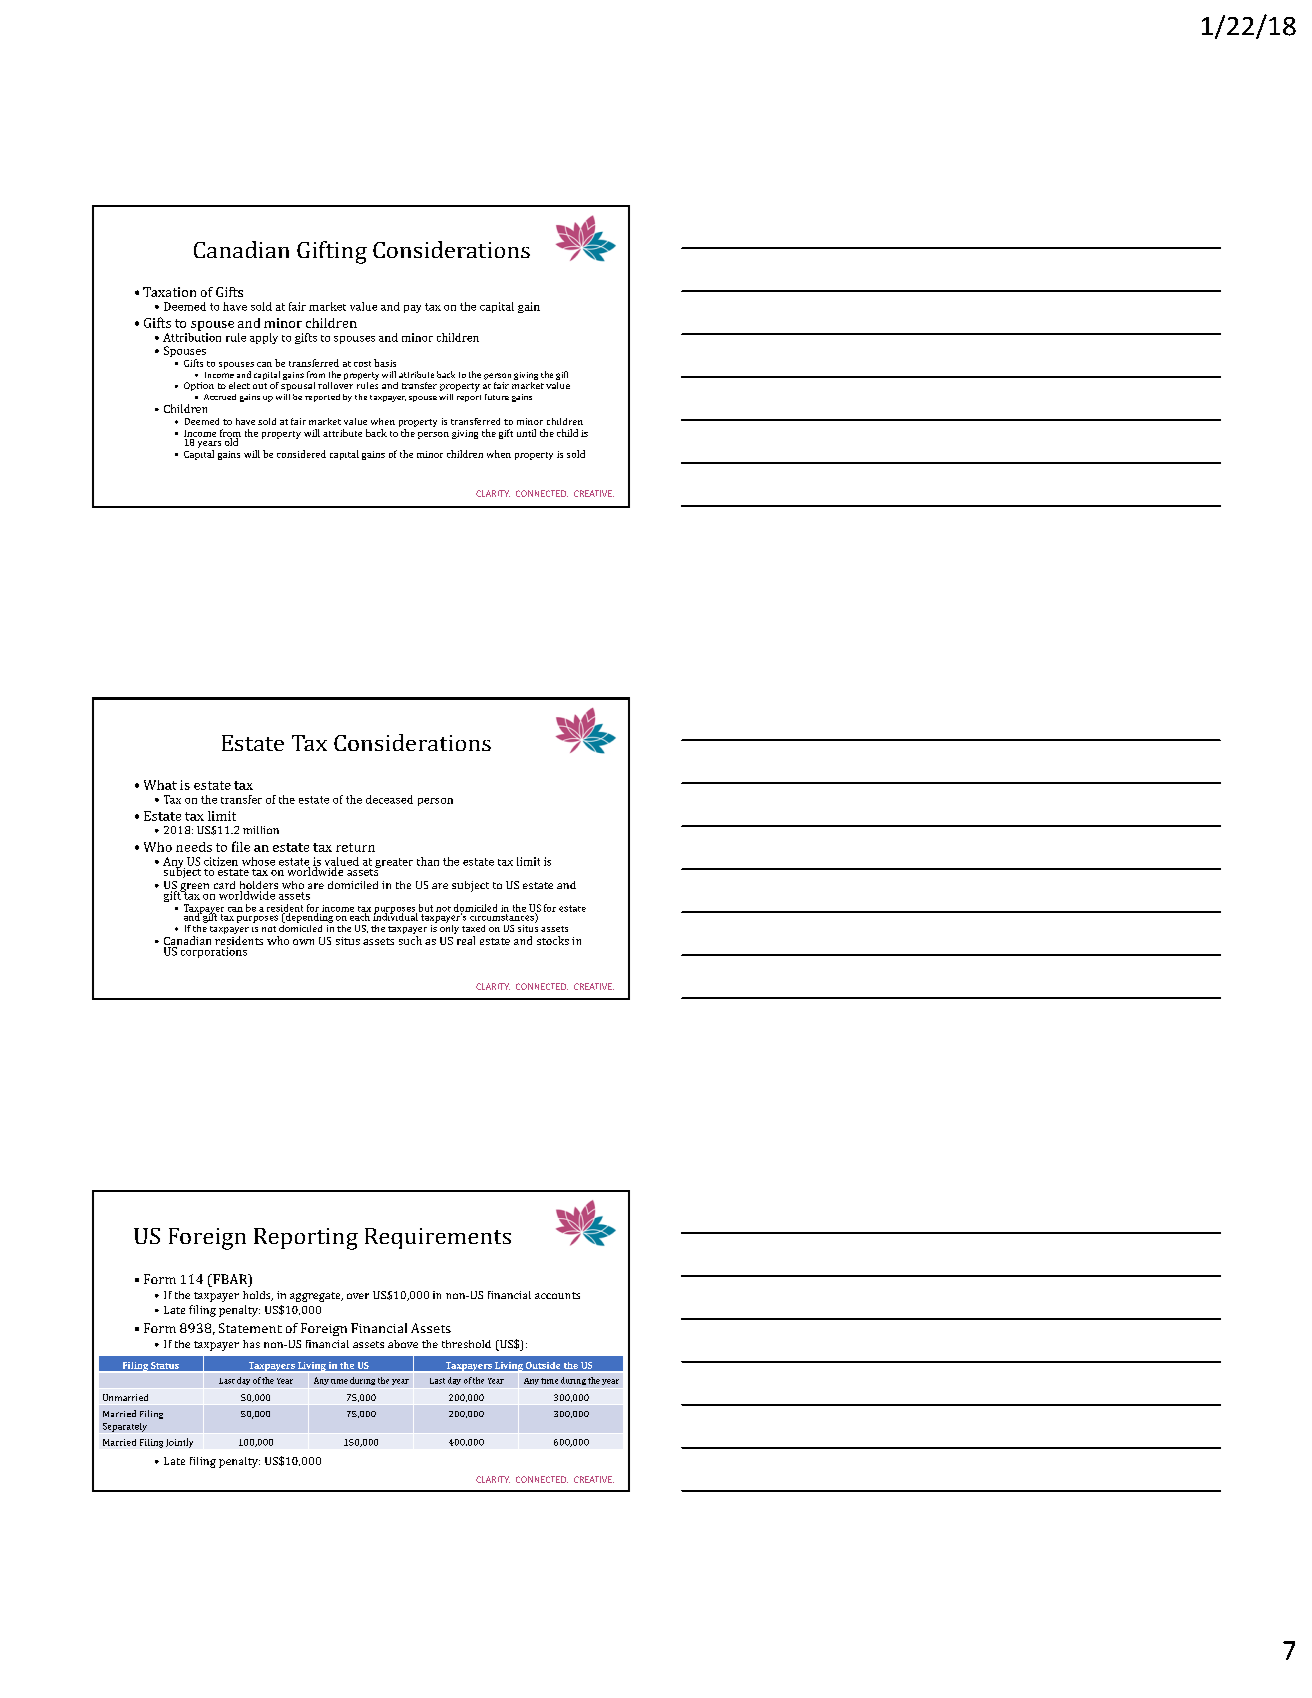 The height and width of the screenshot is (1698, 1312). Describe the element at coordinates (362, 364) in the screenshot. I see `cost` at that location.
